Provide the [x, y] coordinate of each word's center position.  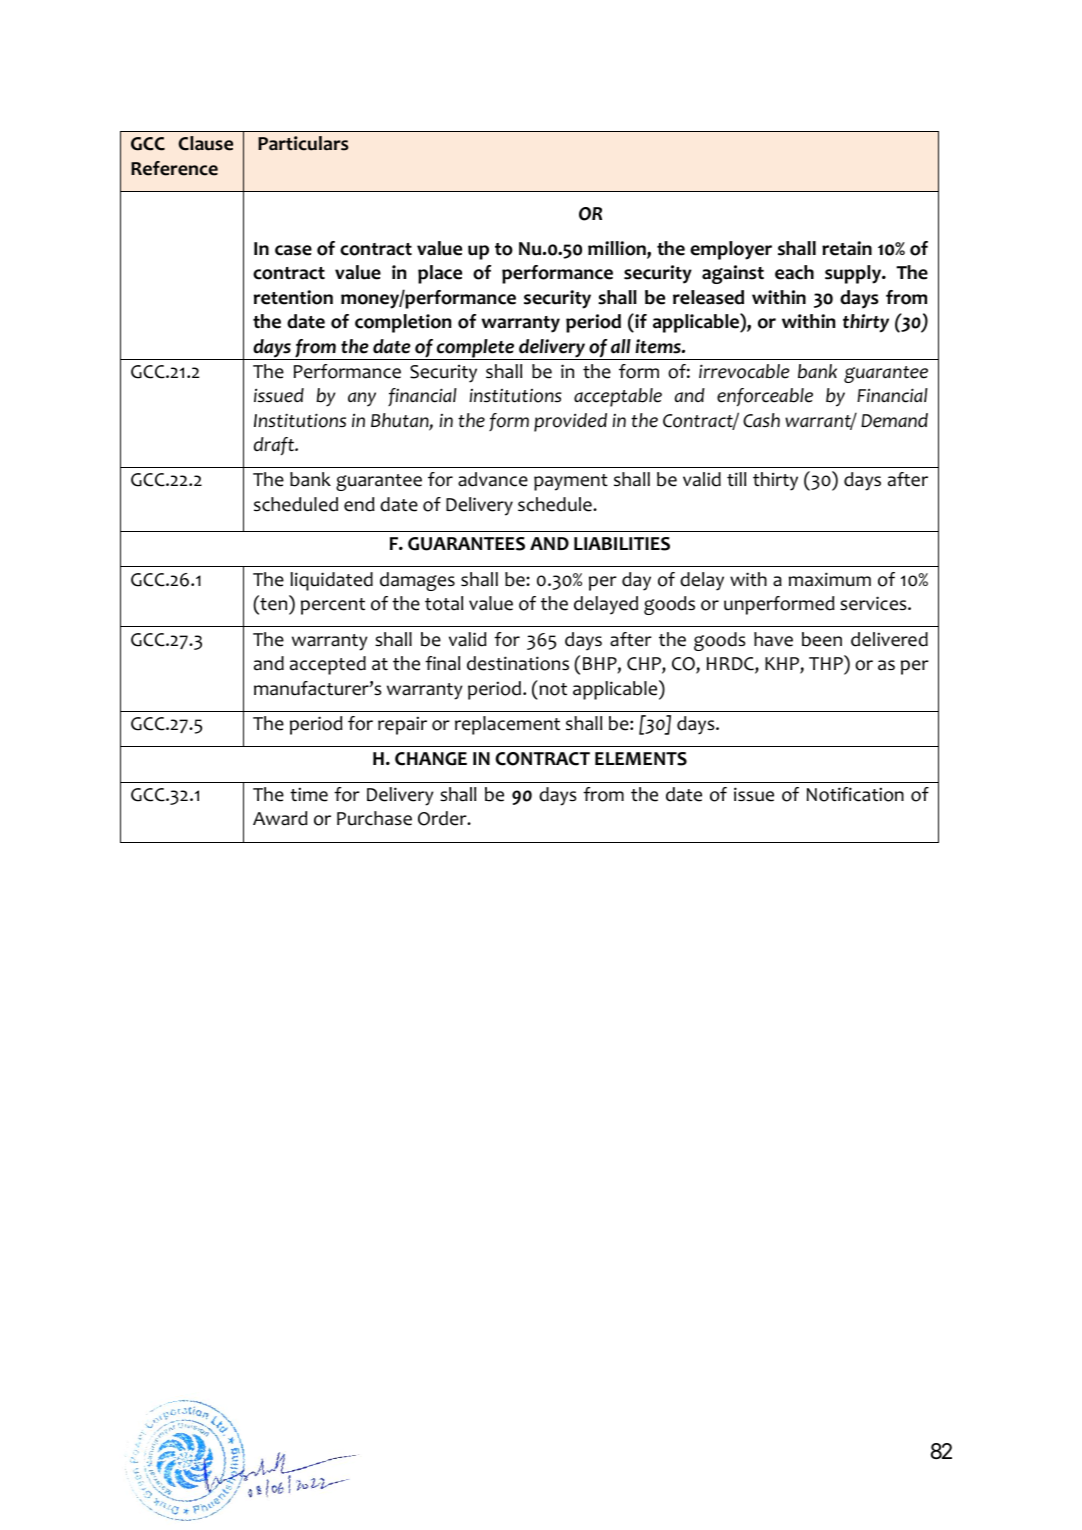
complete [476, 349]
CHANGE [431, 759]
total [444, 603]
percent [333, 606]
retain [847, 248]
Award [280, 818]
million [618, 249]
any [362, 399]
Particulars [303, 143]
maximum [830, 579]
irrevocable [744, 371]
